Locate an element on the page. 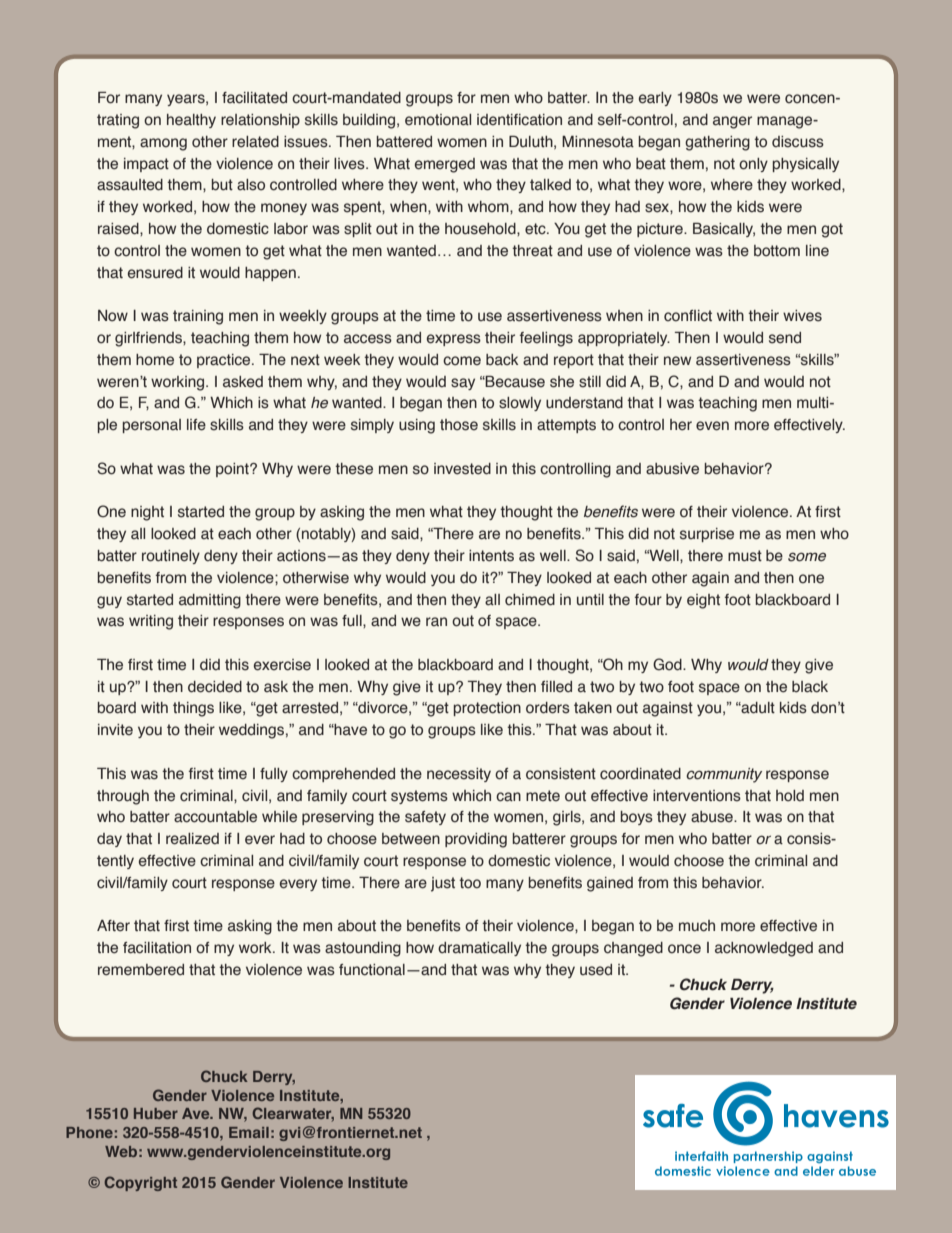 Image resolution: width=952 pixels, height=1233 pixels. eight is located at coordinates (703, 601).
